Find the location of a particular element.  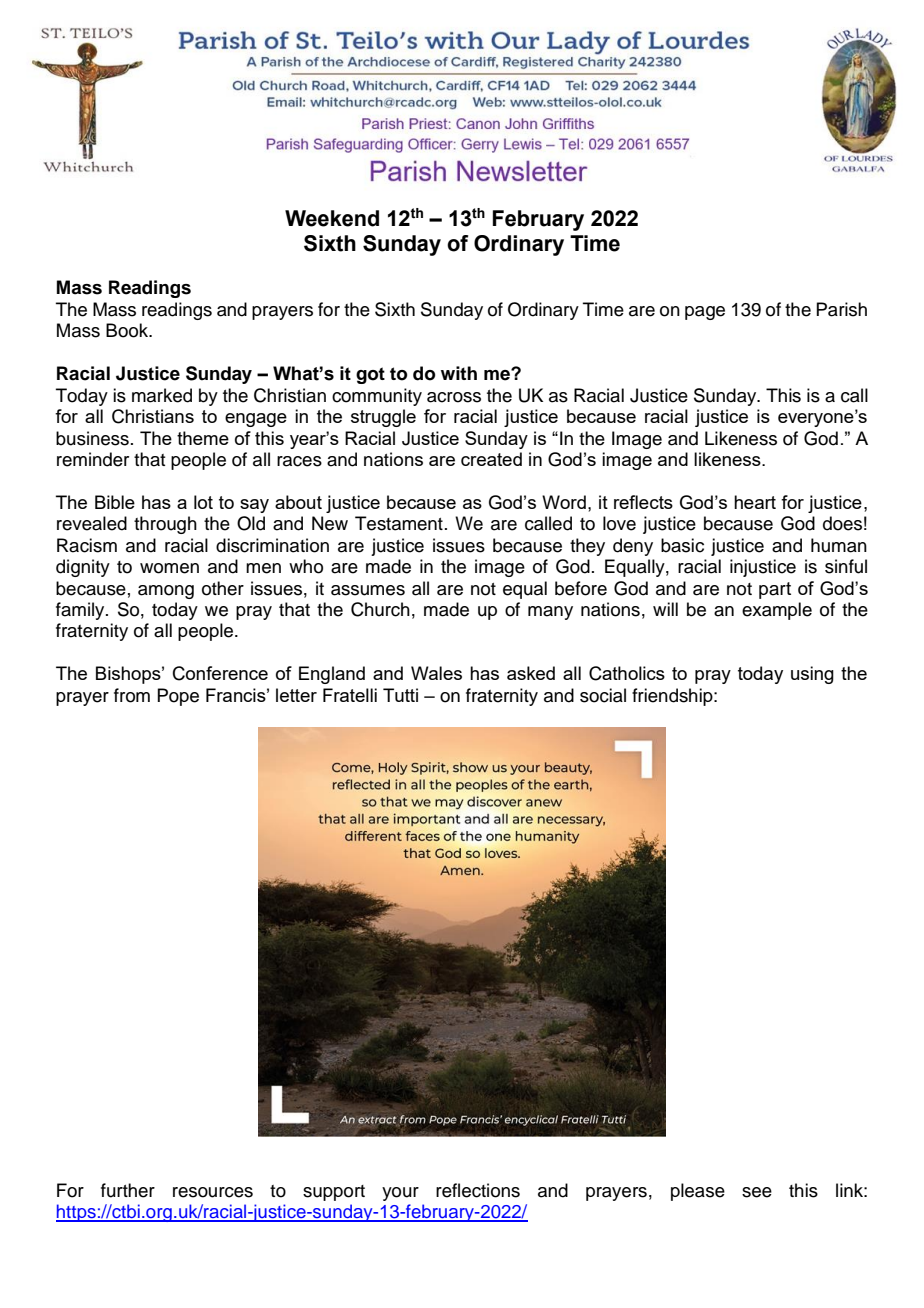

Tutti is located at coordinates (400, 695).
